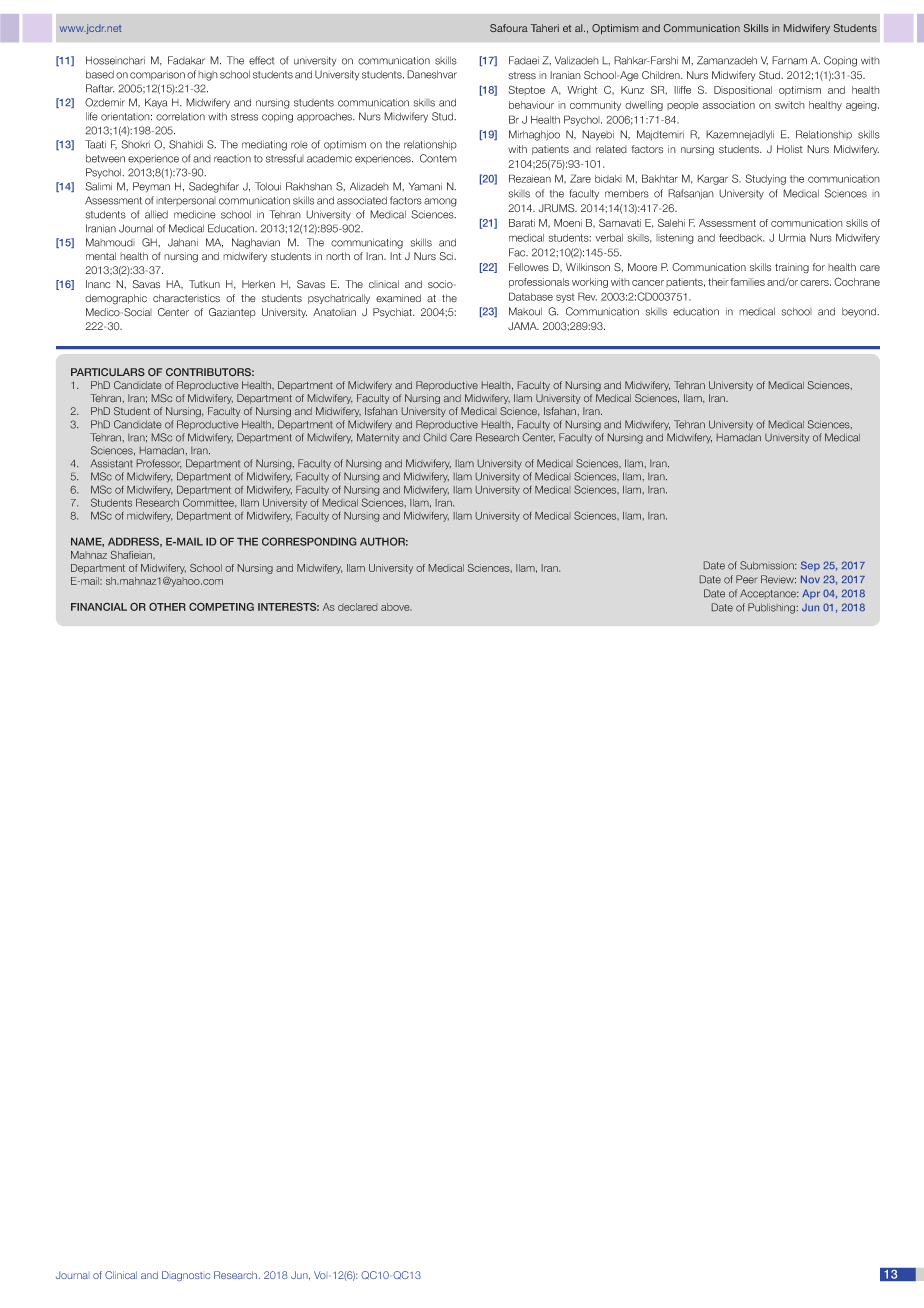 This screenshot has height=1308, width=924. I want to click on high, so click(208, 76).
